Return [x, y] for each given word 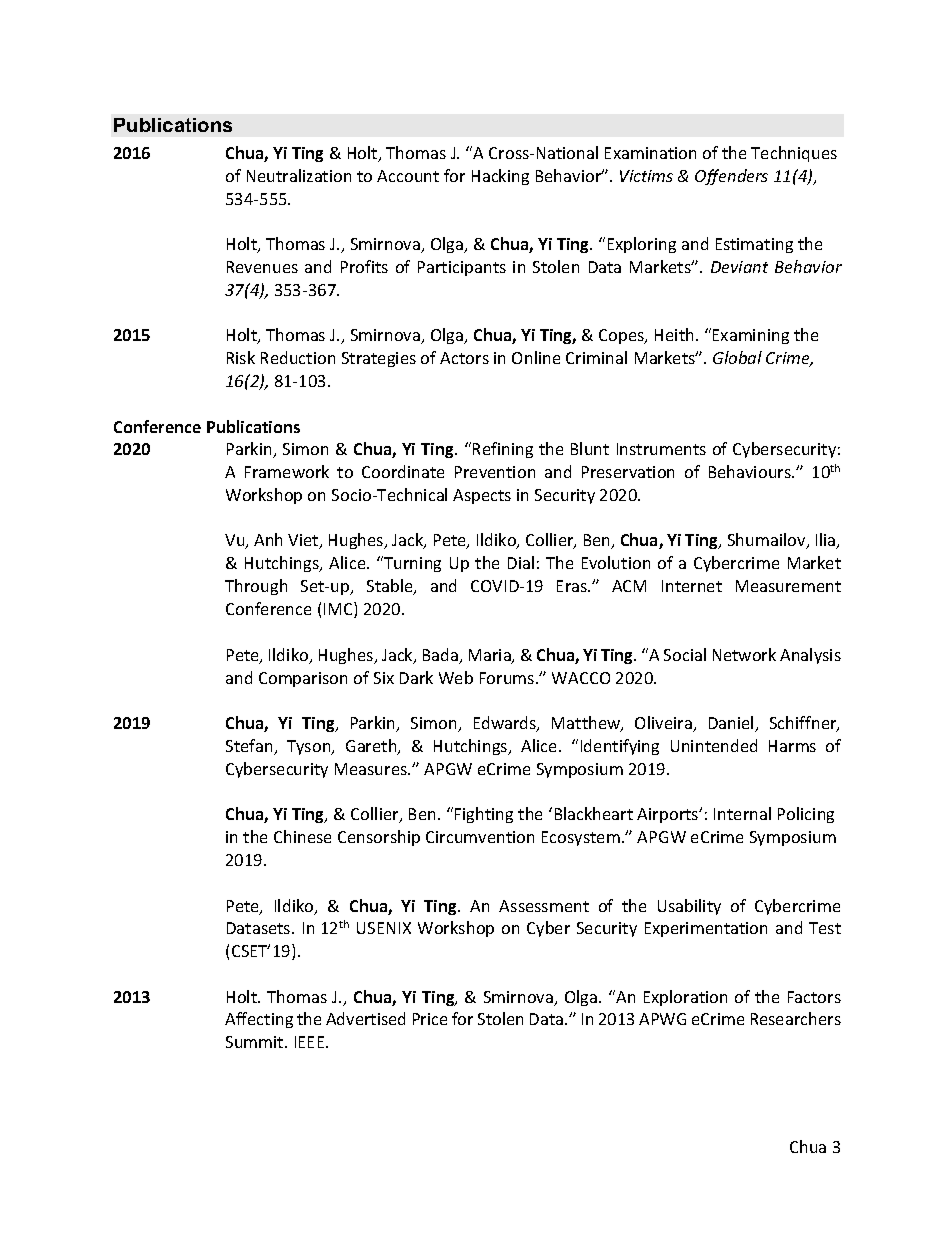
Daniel [732, 724]
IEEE [311, 1042]
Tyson [310, 747]
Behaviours [751, 471]
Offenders [731, 177]
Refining [503, 450]
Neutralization [299, 175]
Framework [287, 471]
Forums [508, 678]
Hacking [500, 177]
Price [430, 1019]
